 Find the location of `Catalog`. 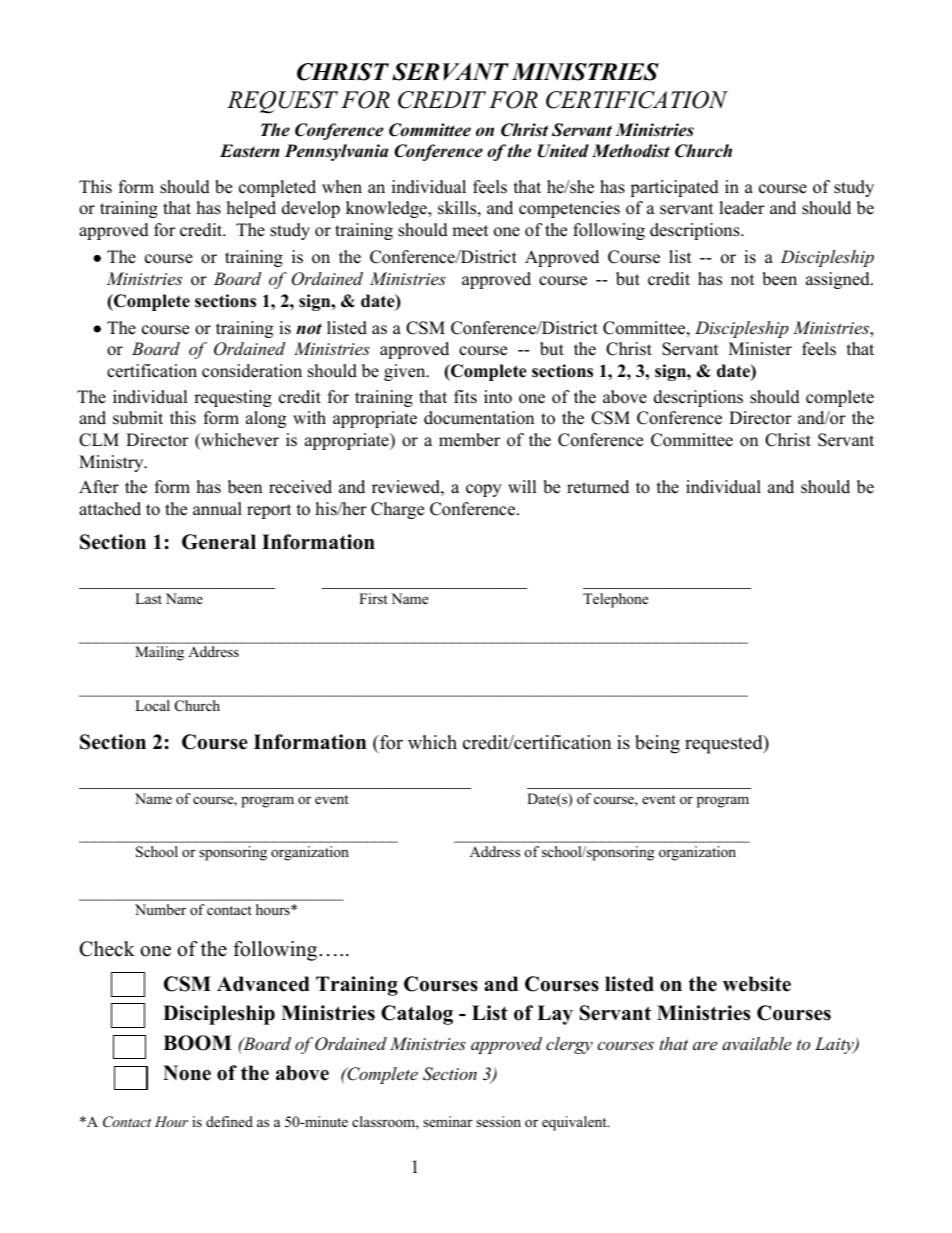

Catalog is located at coordinates (417, 1015).
